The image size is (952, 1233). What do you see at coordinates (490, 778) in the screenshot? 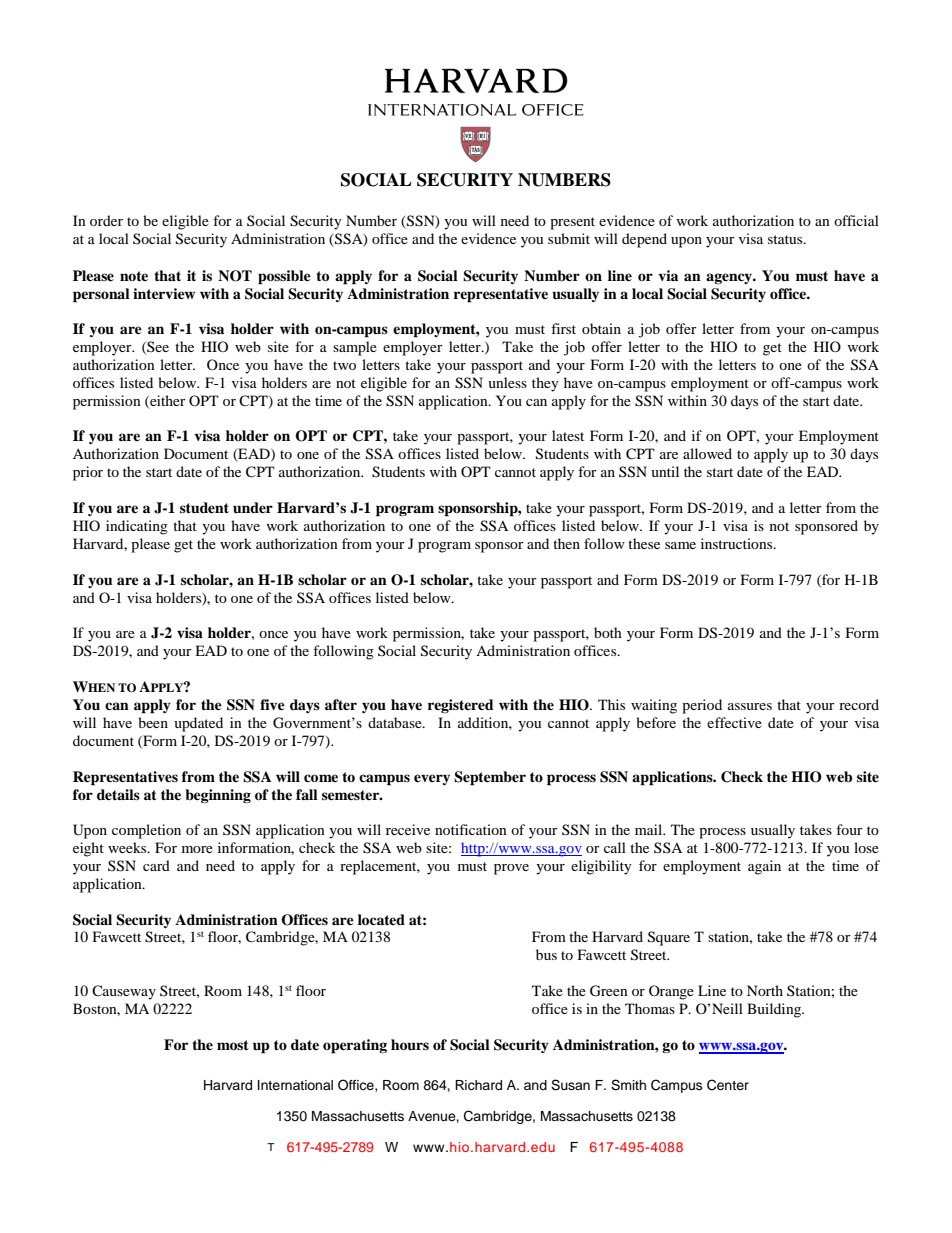
I see `September` at bounding box center [490, 778].
